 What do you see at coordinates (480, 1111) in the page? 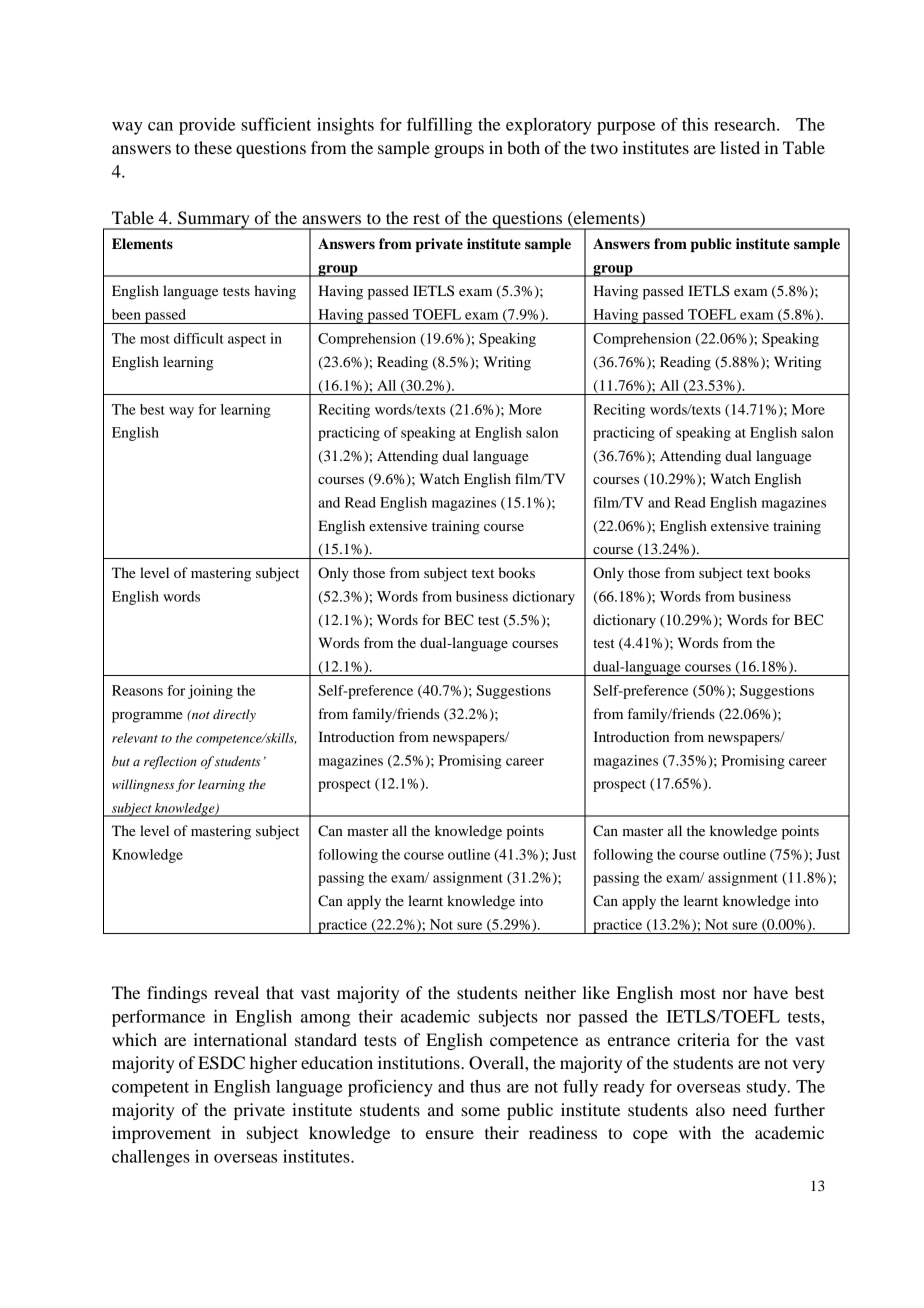
I see `some` at bounding box center [480, 1111].
